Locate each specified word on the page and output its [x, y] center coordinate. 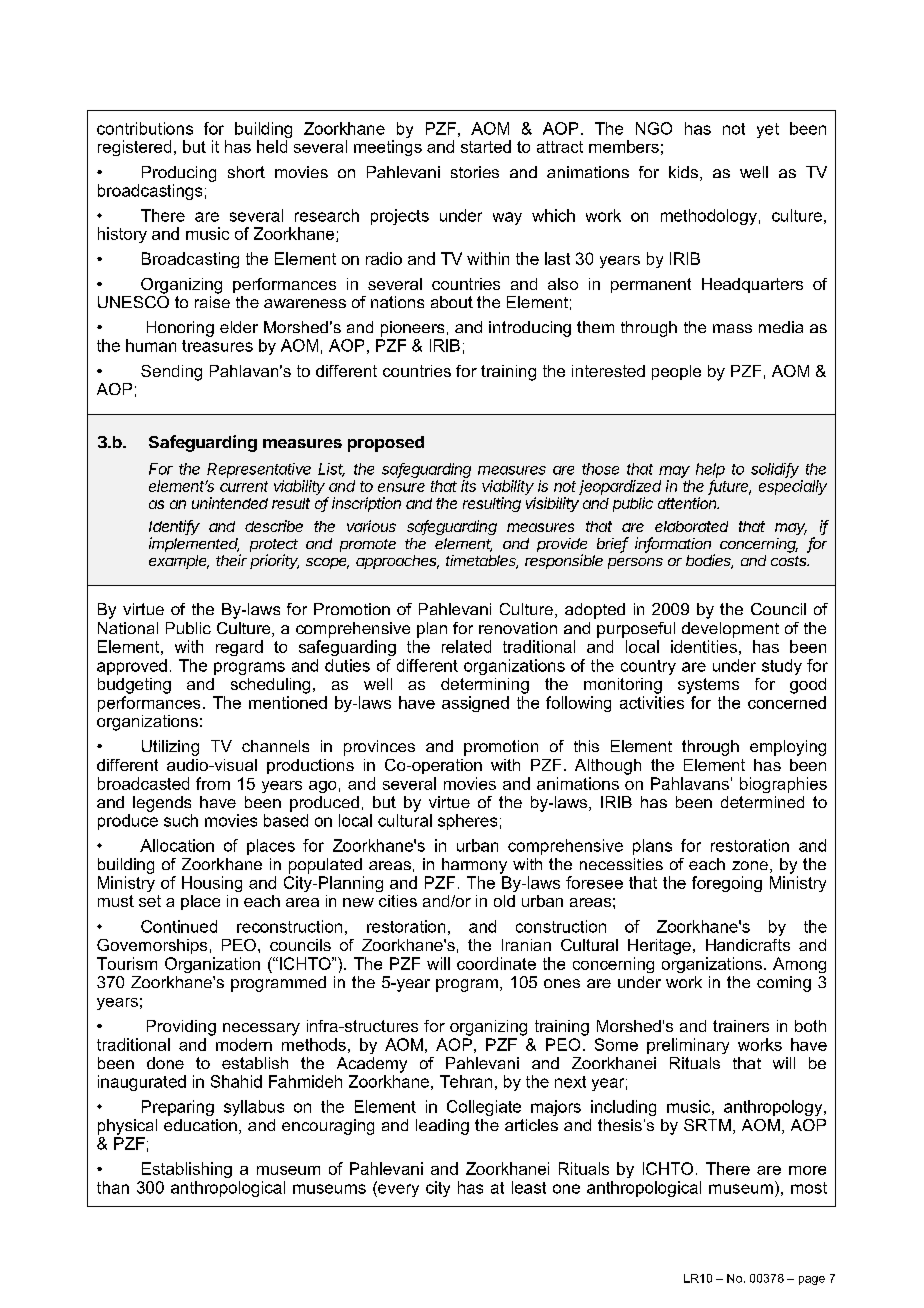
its [468, 486]
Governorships [152, 946]
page [812, 1280]
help [710, 470]
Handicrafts [748, 945]
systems [708, 686]
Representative [259, 470]
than [113, 1187]
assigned [475, 704]
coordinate [496, 963]
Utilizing [170, 748]
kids [683, 172]
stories [475, 172]
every [397, 1189]
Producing [179, 174]
